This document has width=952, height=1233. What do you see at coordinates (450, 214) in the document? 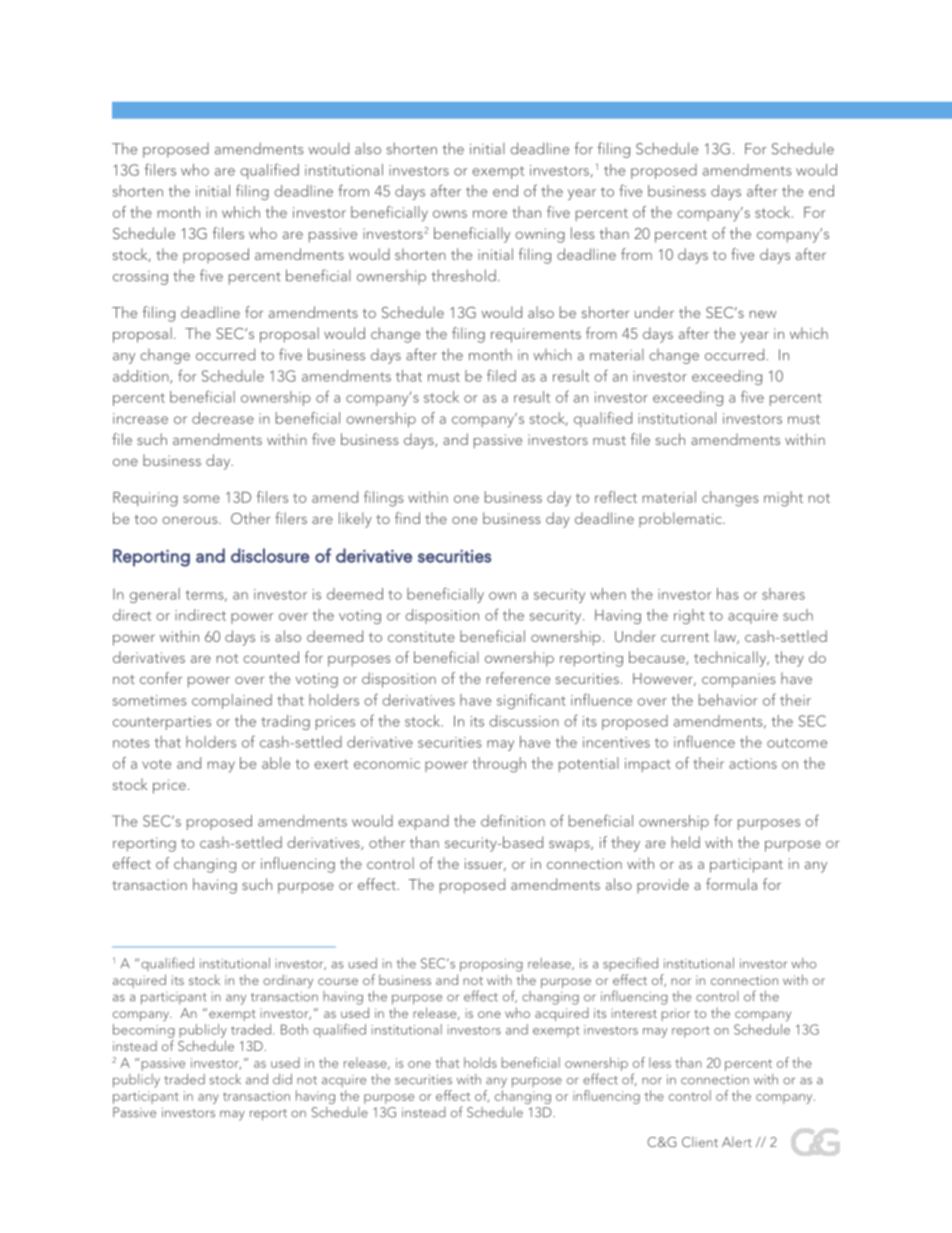
I see `owns` at bounding box center [450, 214].
